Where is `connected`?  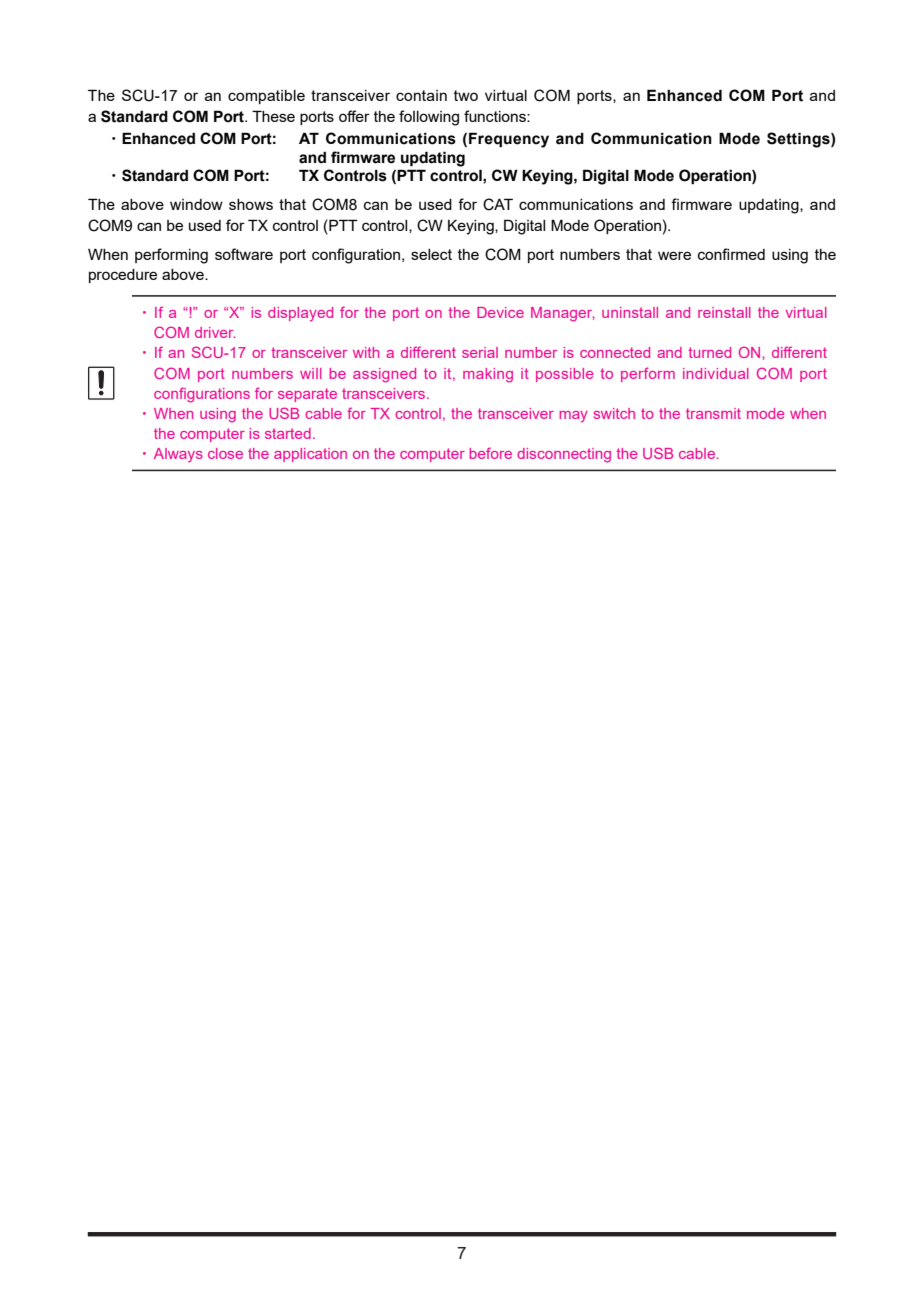
connected is located at coordinates (615, 352).
